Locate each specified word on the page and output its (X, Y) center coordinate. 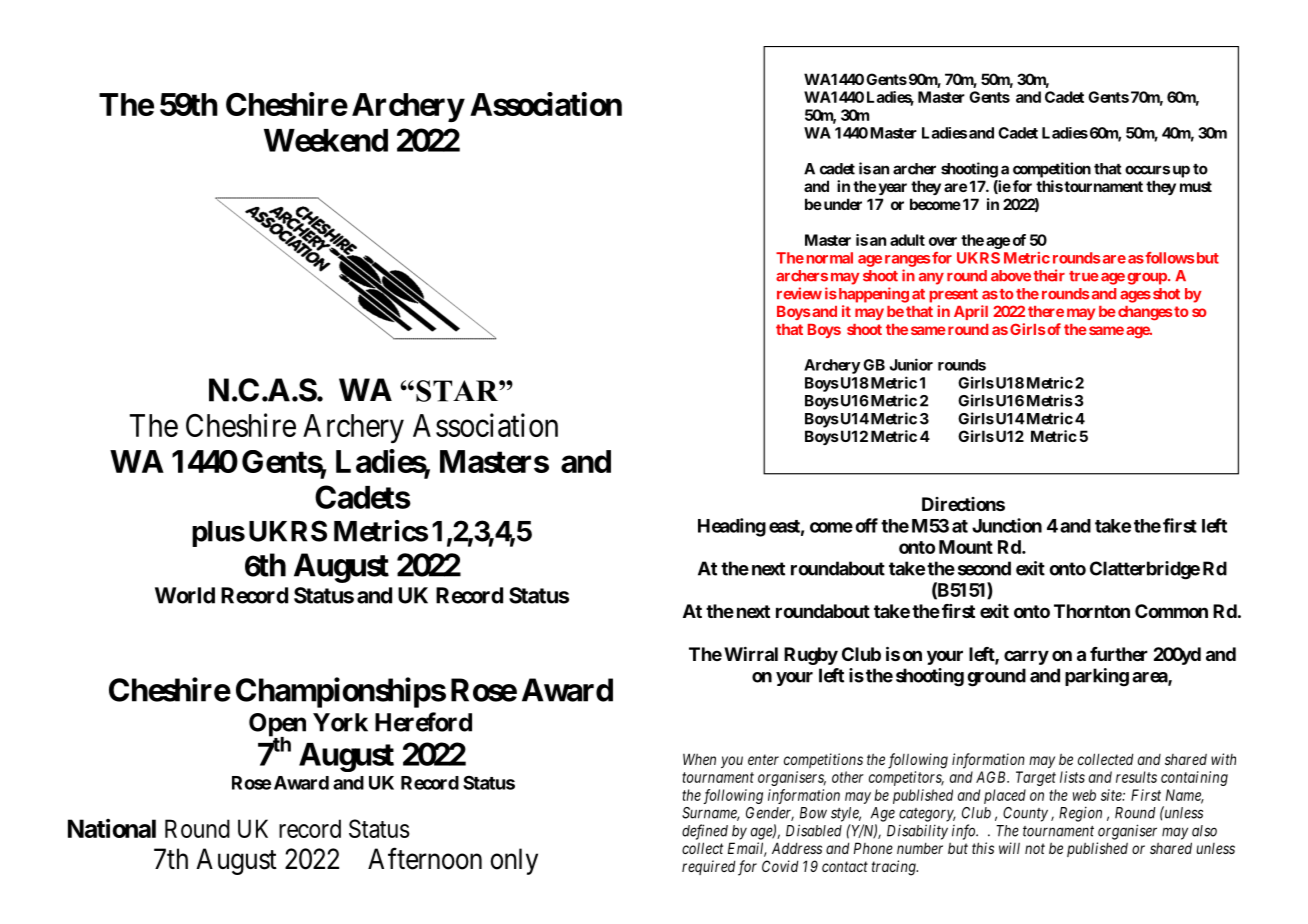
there (1046, 311)
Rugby (811, 656)
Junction (1007, 525)
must (1196, 186)
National (112, 828)
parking (1097, 677)
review (799, 293)
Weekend (326, 140)
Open (277, 726)
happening (872, 295)
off (866, 525)
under (841, 204)
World (185, 595)
